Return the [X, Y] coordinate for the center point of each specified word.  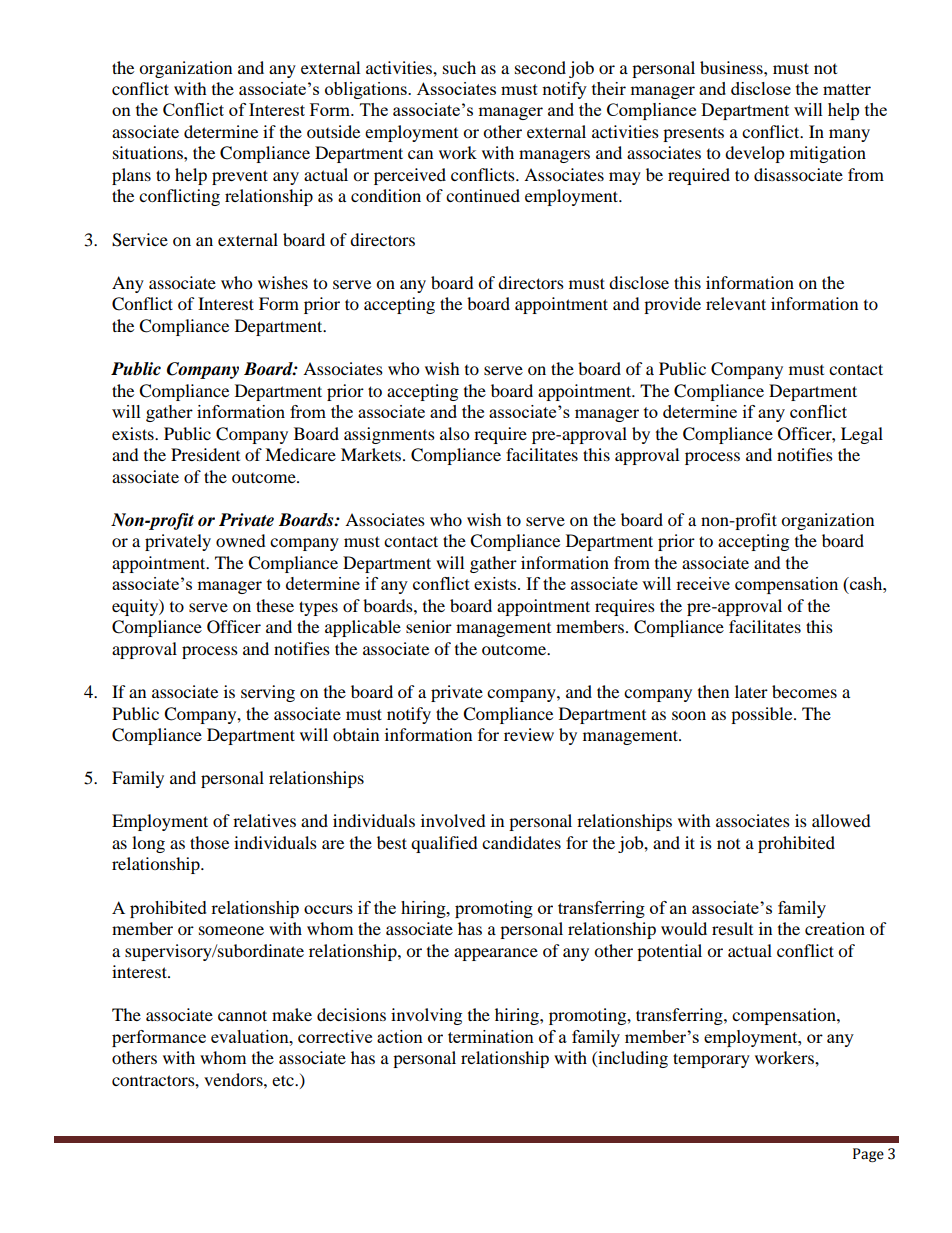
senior [429, 626]
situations [149, 152]
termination [491, 1036]
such [459, 67]
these [275, 605]
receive [703, 583]
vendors [234, 1079]
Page [868, 1155]
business [732, 67]
